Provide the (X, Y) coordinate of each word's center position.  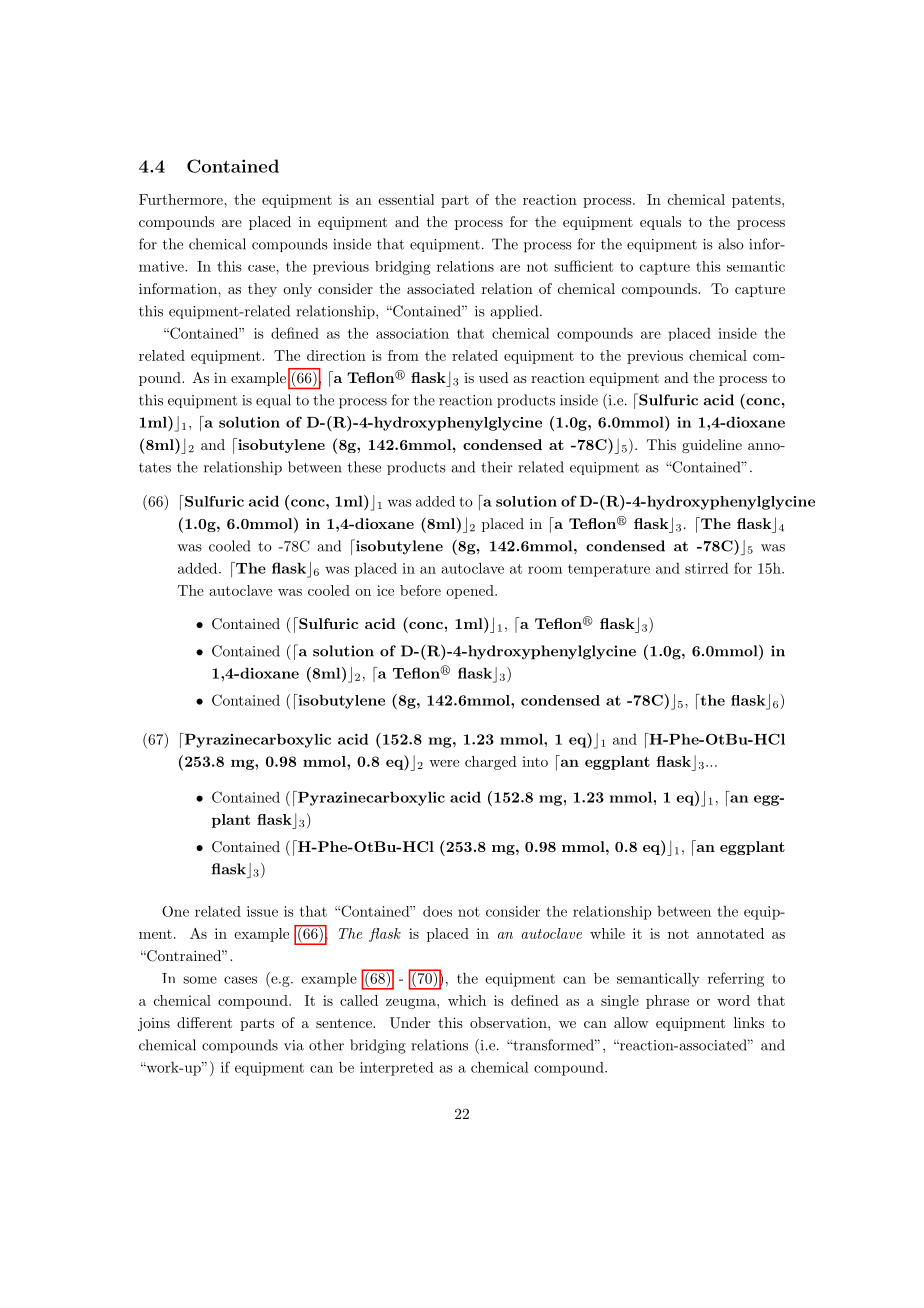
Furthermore (182, 199)
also (731, 244)
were (444, 763)
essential (406, 199)
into (535, 761)
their (497, 467)
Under (410, 1023)
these (364, 467)
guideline (712, 446)
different (204, 1022)
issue (262, 911)
